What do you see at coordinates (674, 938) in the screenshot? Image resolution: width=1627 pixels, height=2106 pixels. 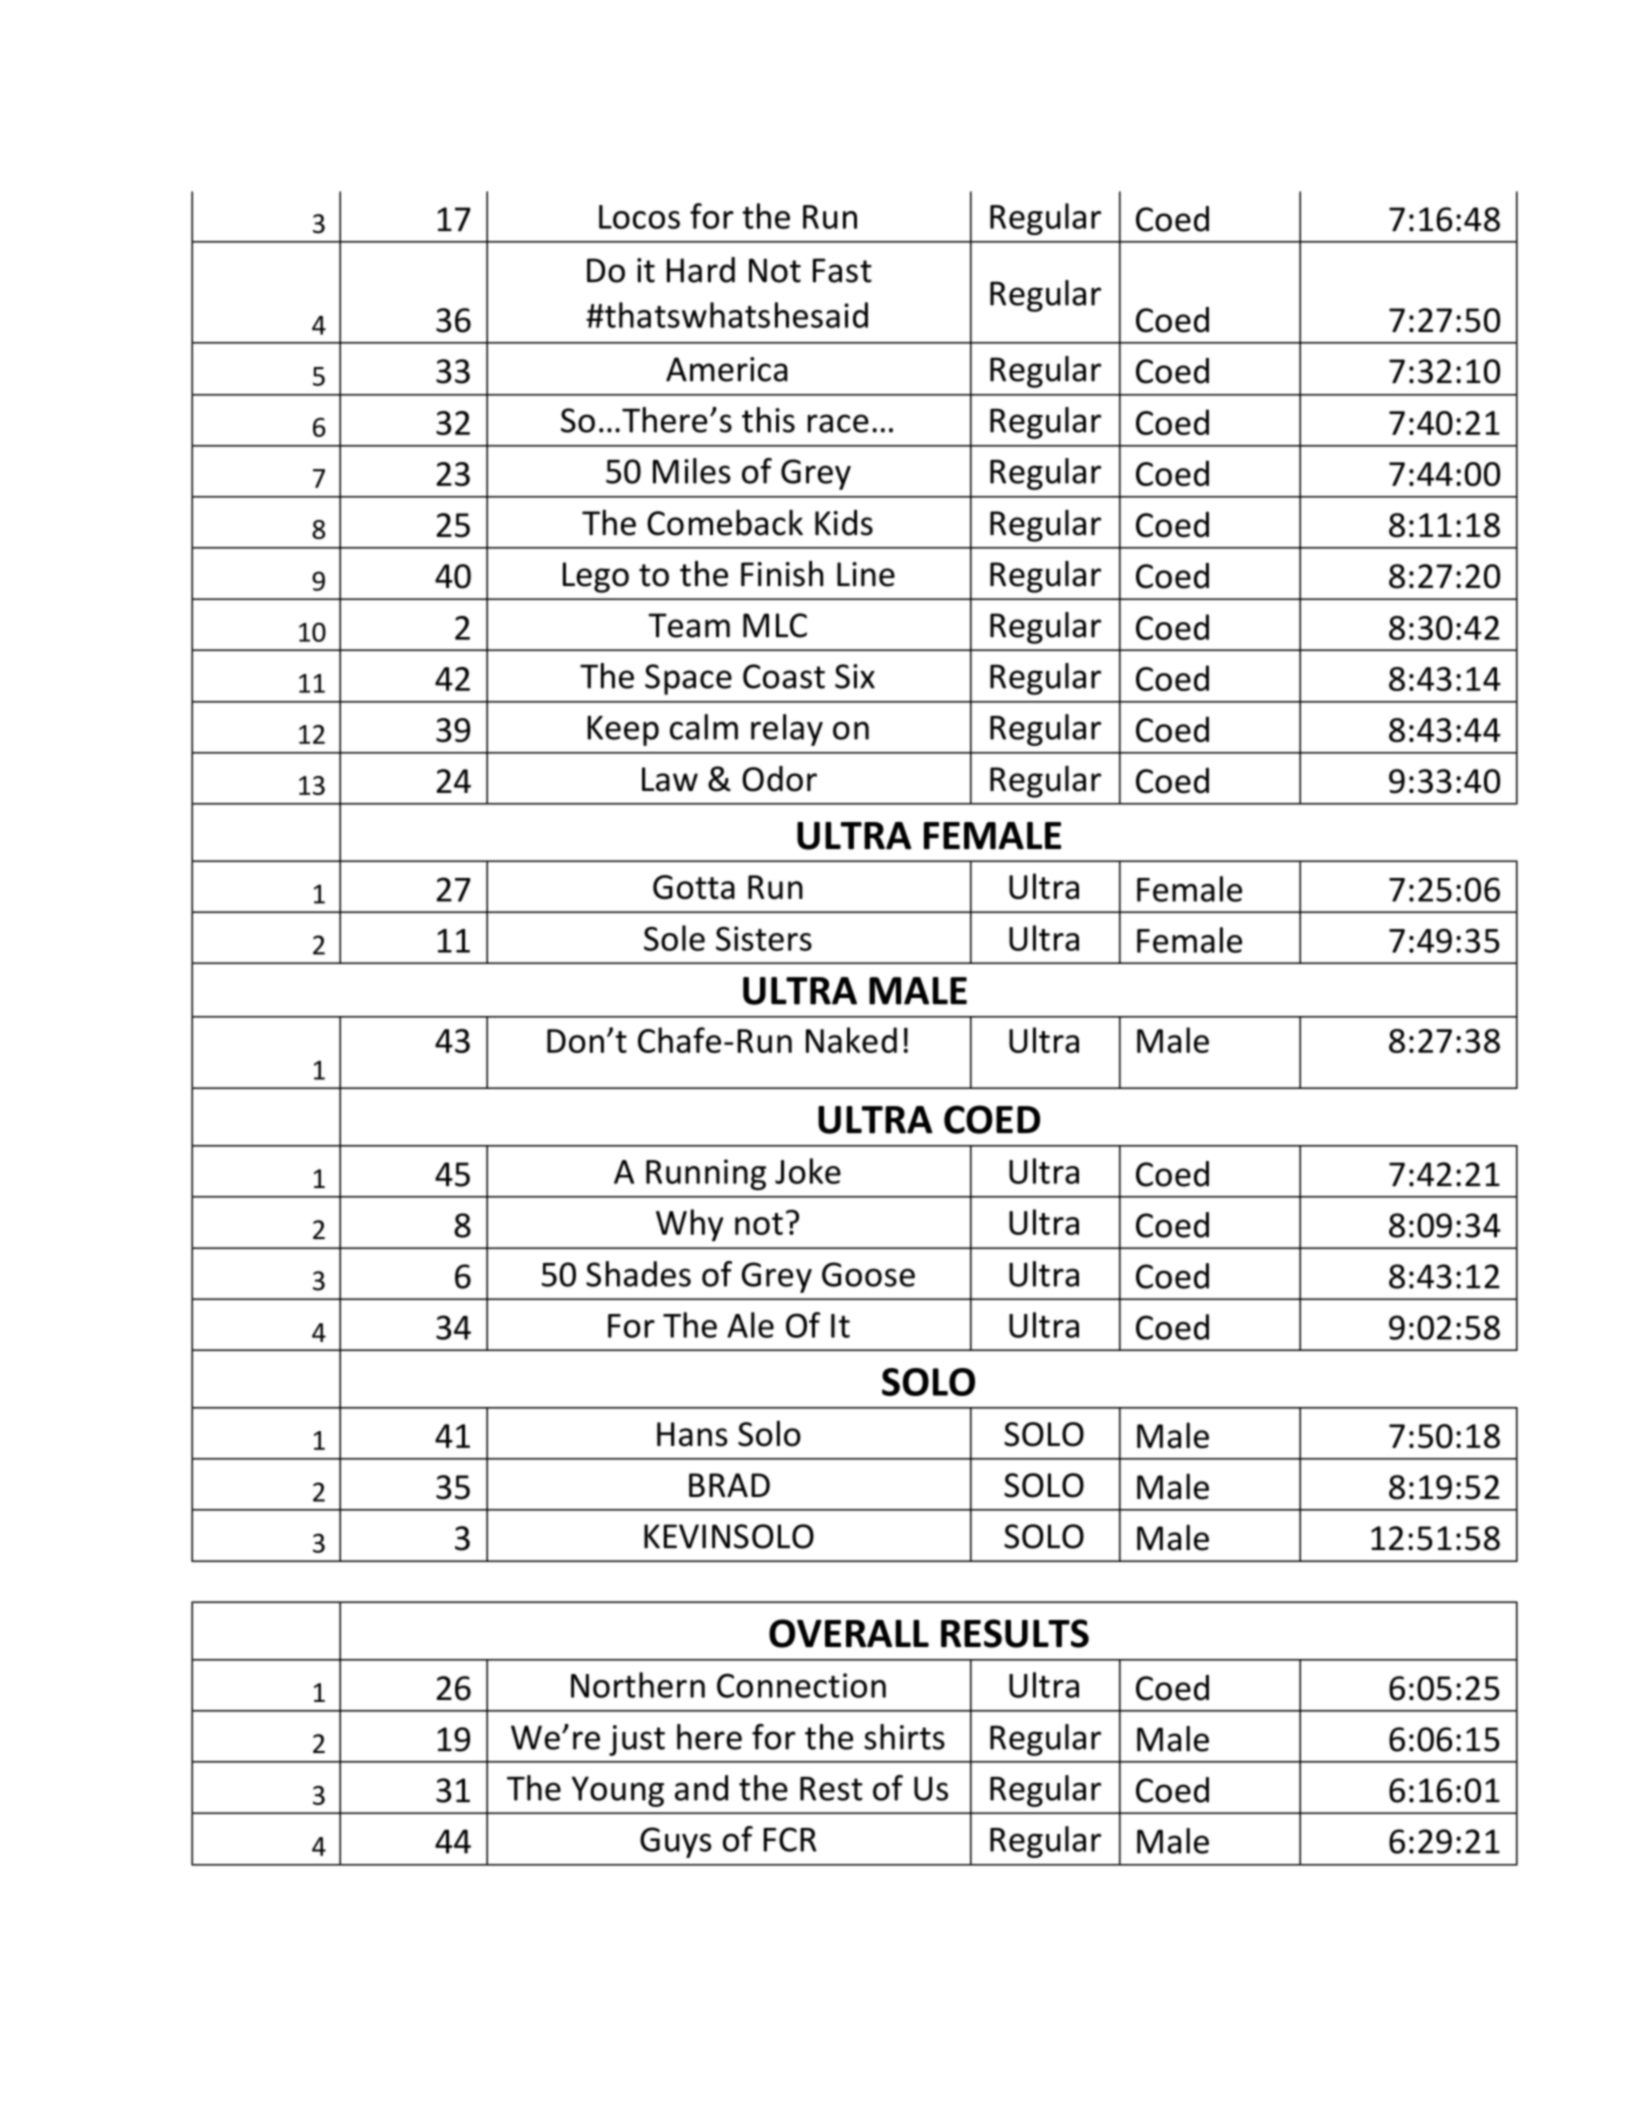 I see `Sole` at bounding box center [674, 938].
